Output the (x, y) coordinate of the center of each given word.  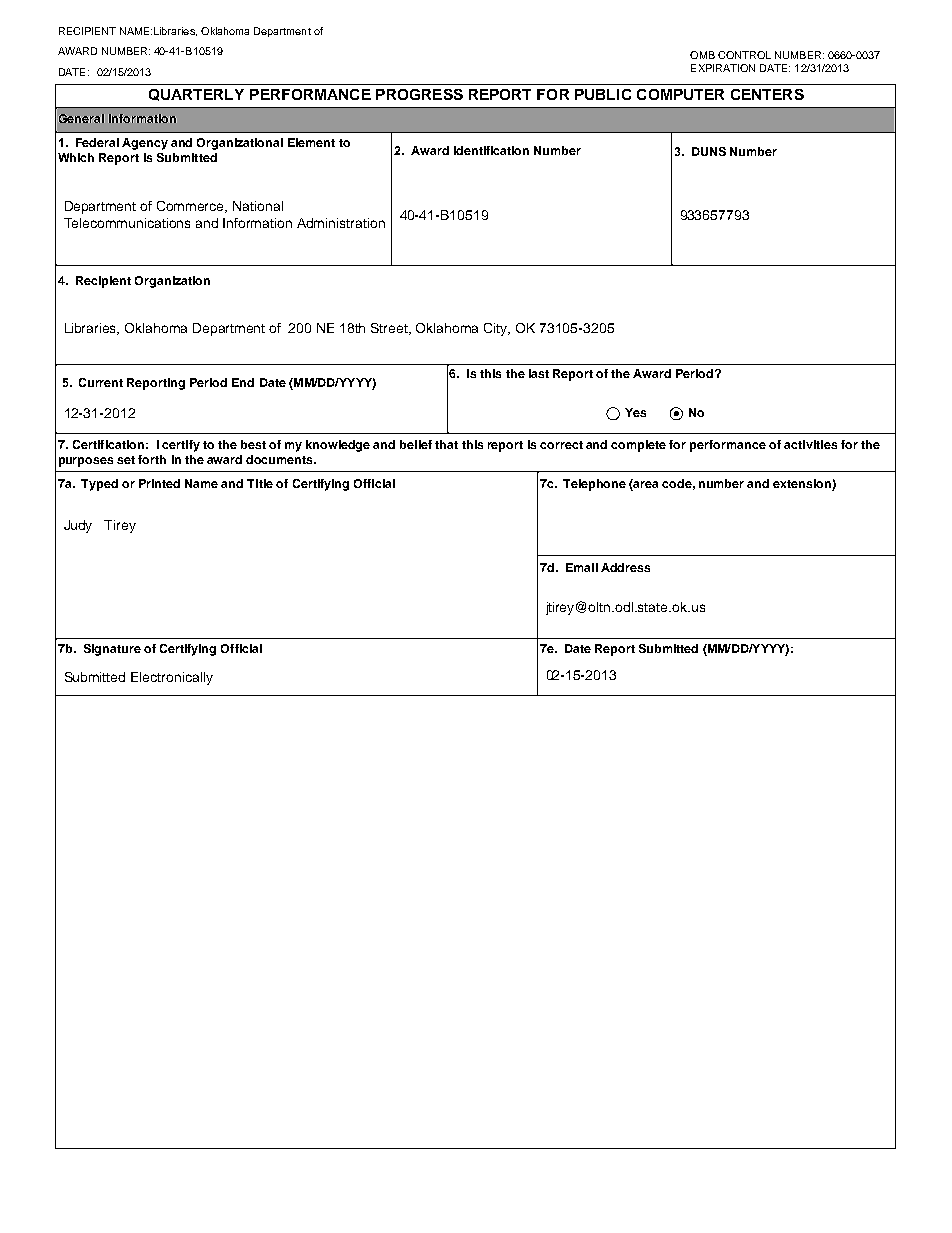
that (446, 444)
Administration (341, 223)
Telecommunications (127, 223)
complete (638, 446)
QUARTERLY (196, 95)
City (497, 329)
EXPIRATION (723, 68)
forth (152, 459)
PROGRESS (419, 94)
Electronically (172, 678)
